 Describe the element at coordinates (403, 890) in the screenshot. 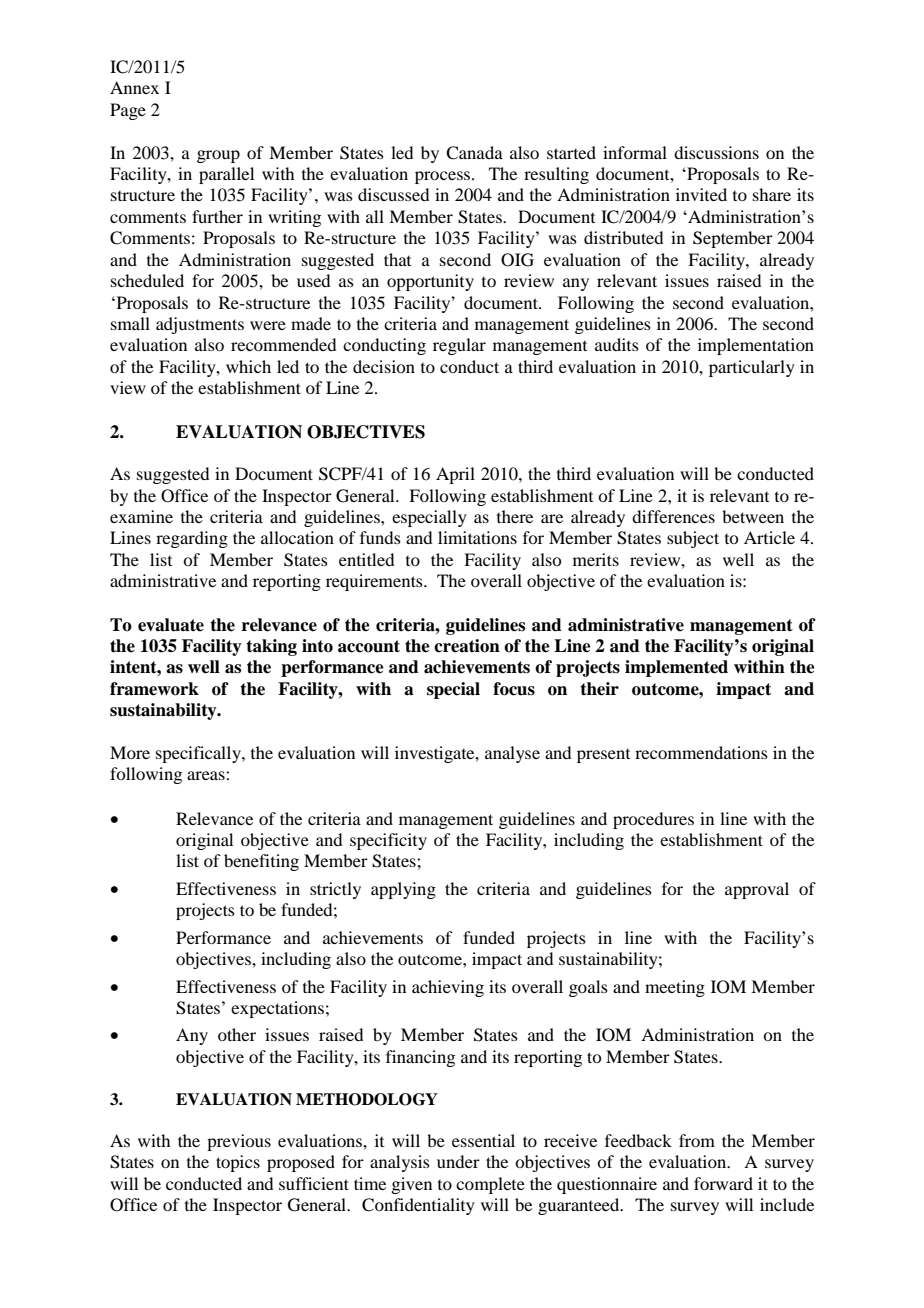

I see `applying` at that location.
